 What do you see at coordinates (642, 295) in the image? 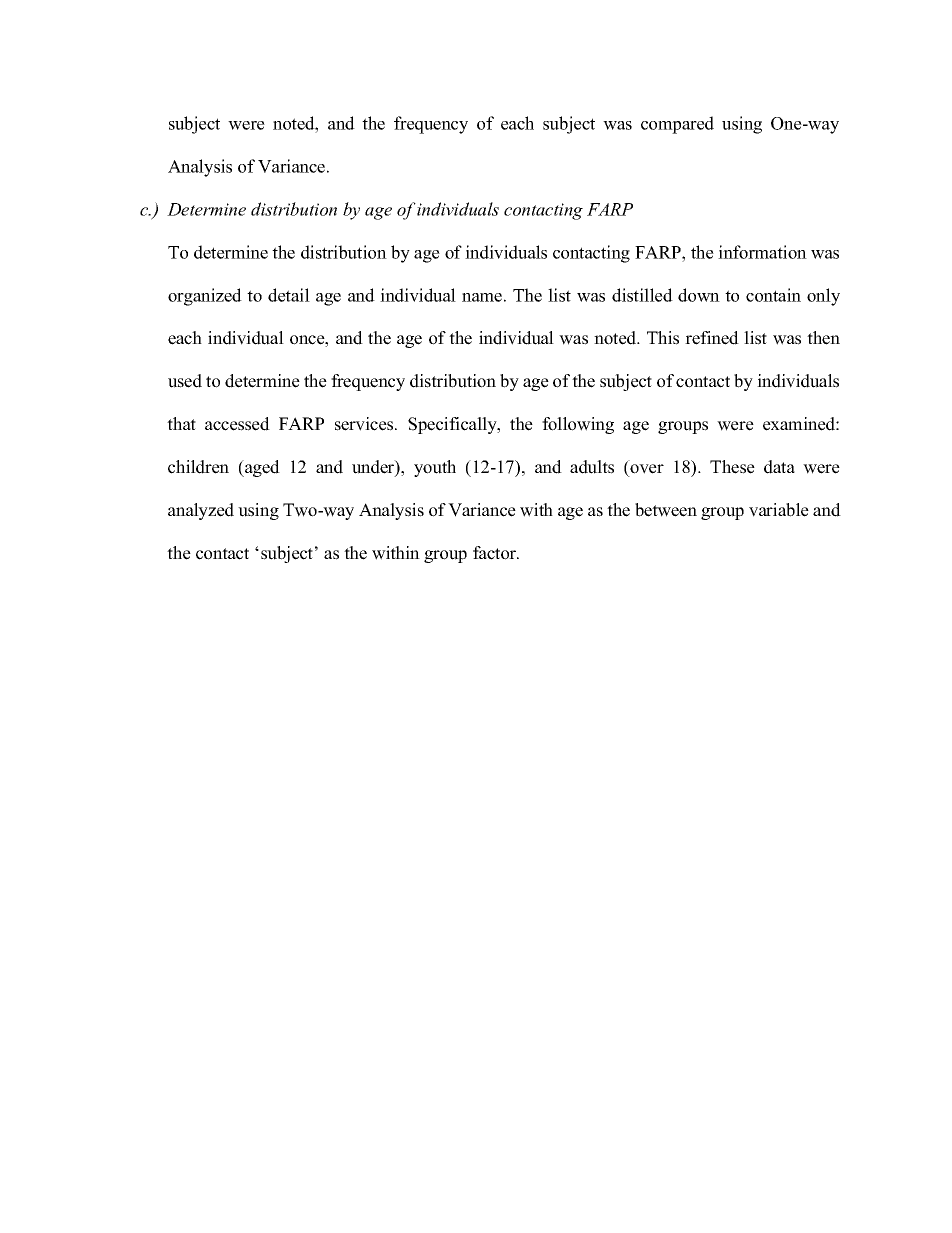
I see `distilled` at bounding box center [642, 295].
